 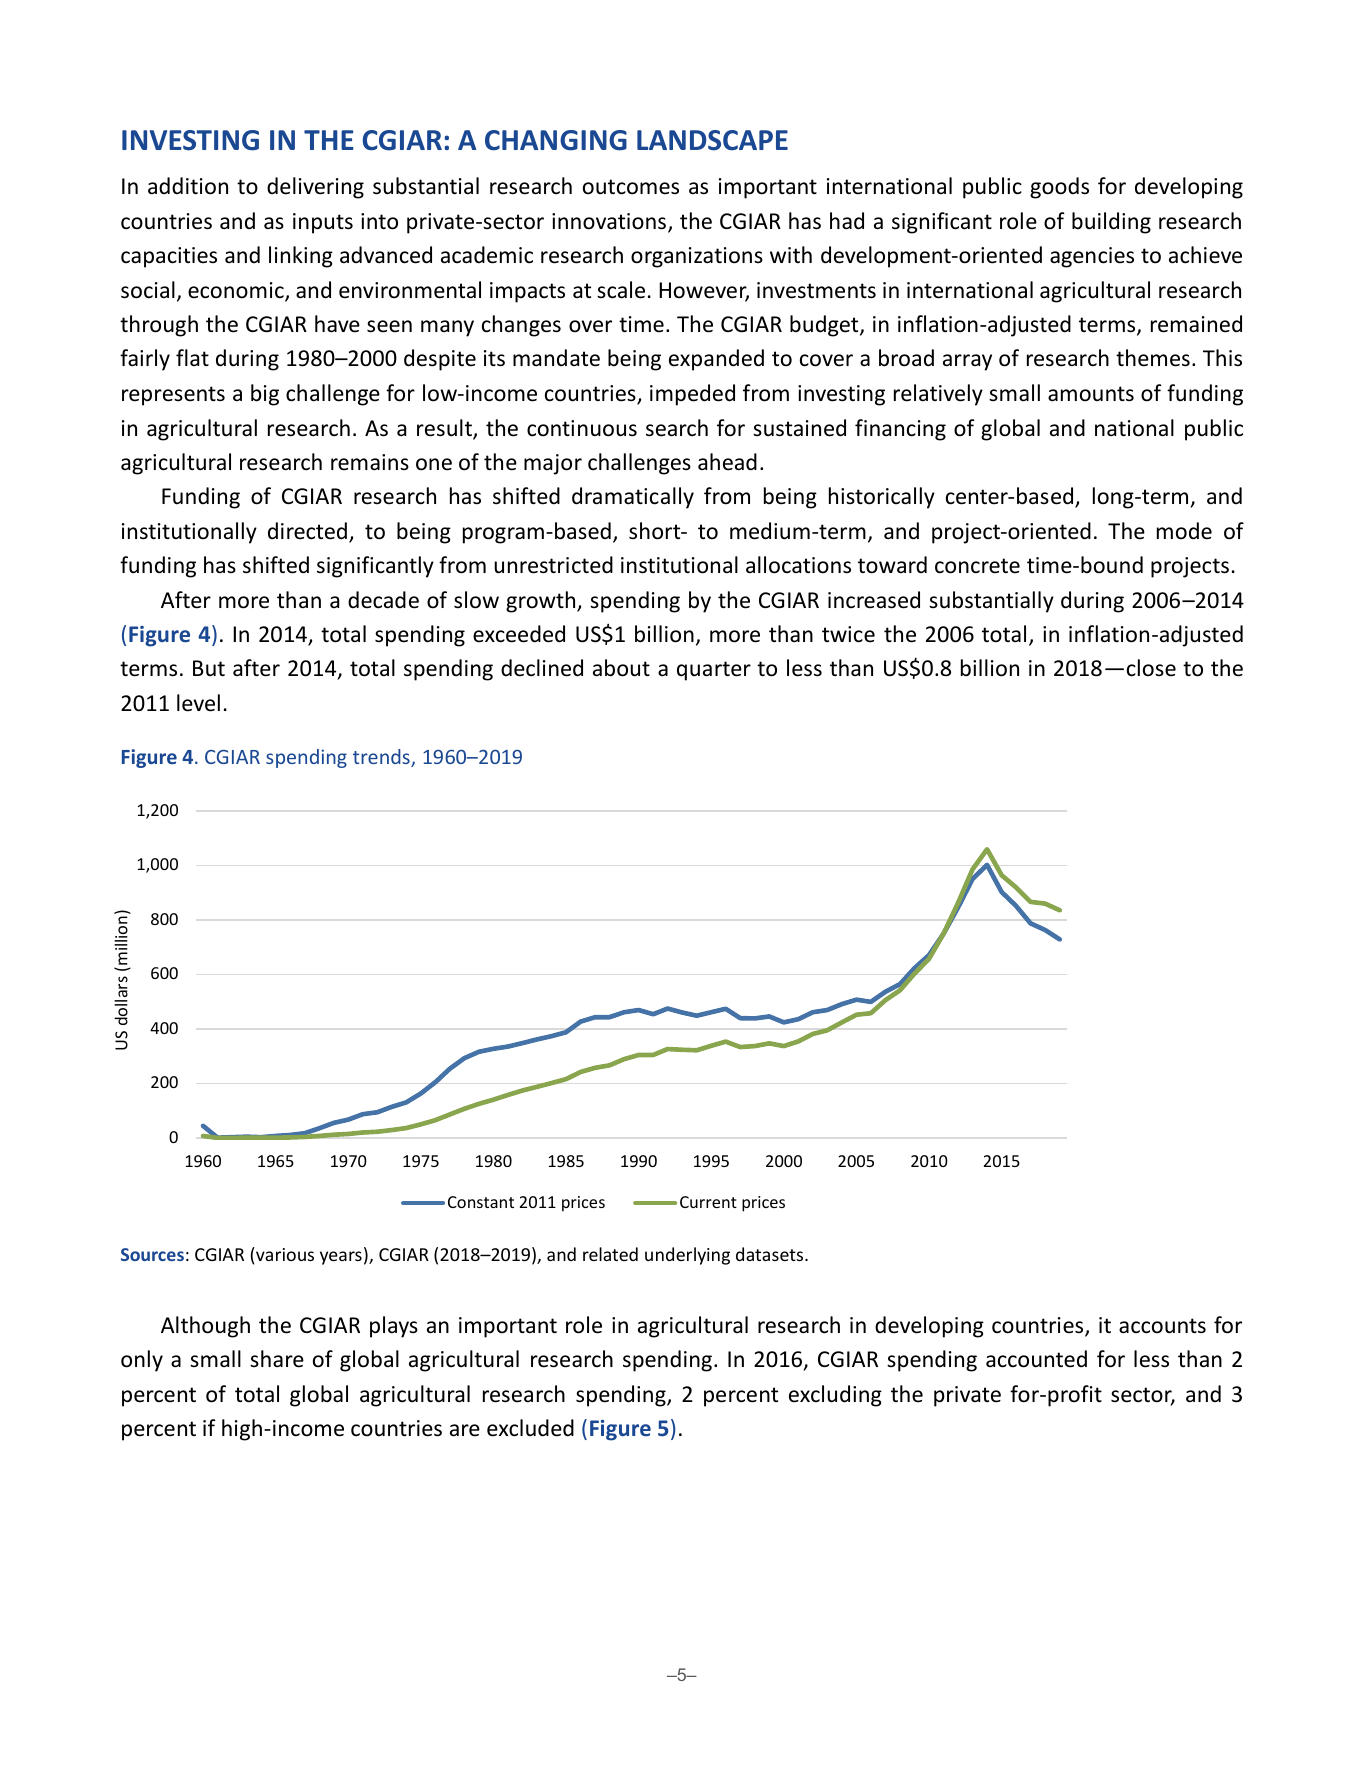 I want to click on twice, so click(x=848, y=634).
